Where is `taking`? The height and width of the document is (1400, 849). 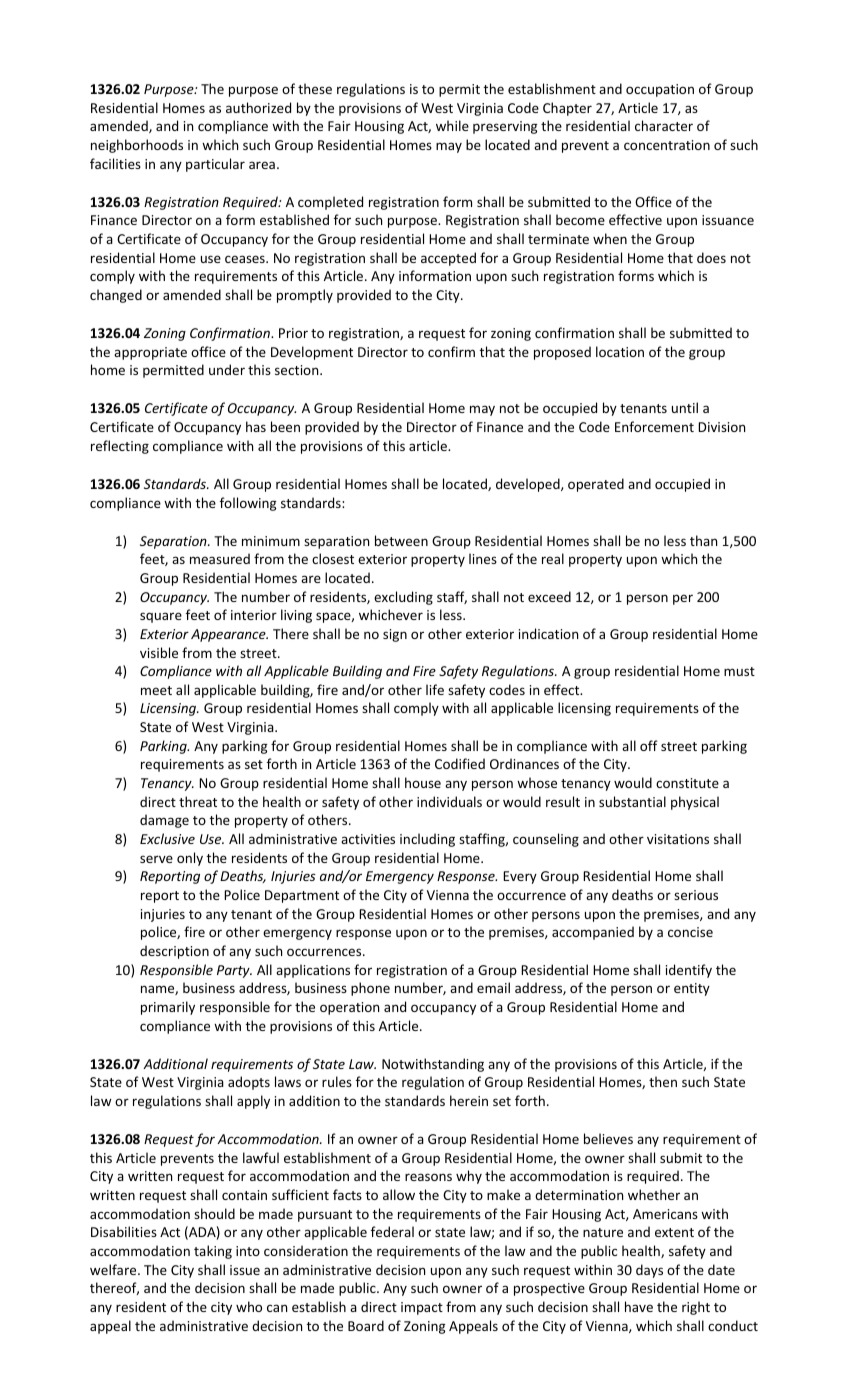 taking is located at coordinates (213, 1252).
